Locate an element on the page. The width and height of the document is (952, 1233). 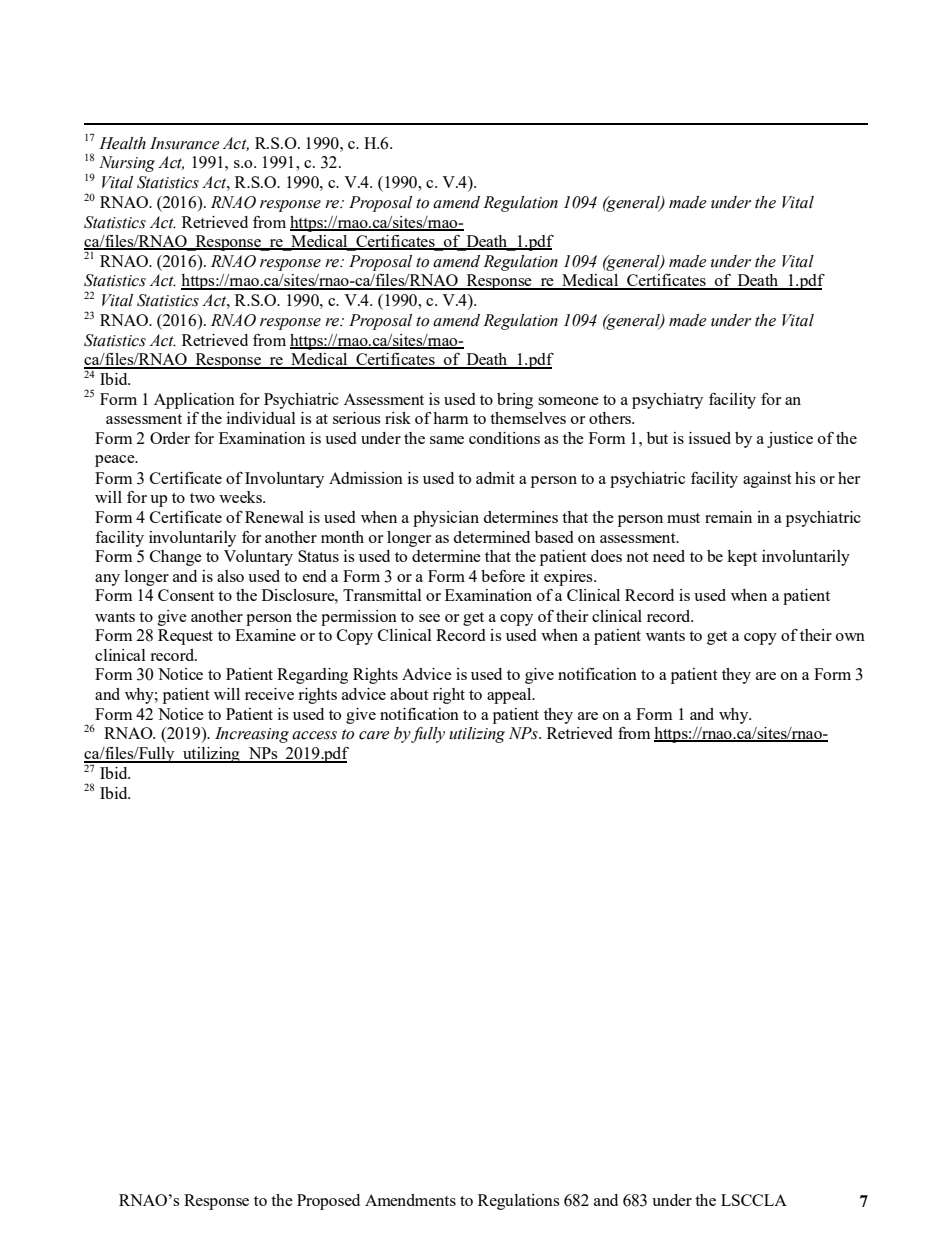
own is located at coordinates (850, 637).
